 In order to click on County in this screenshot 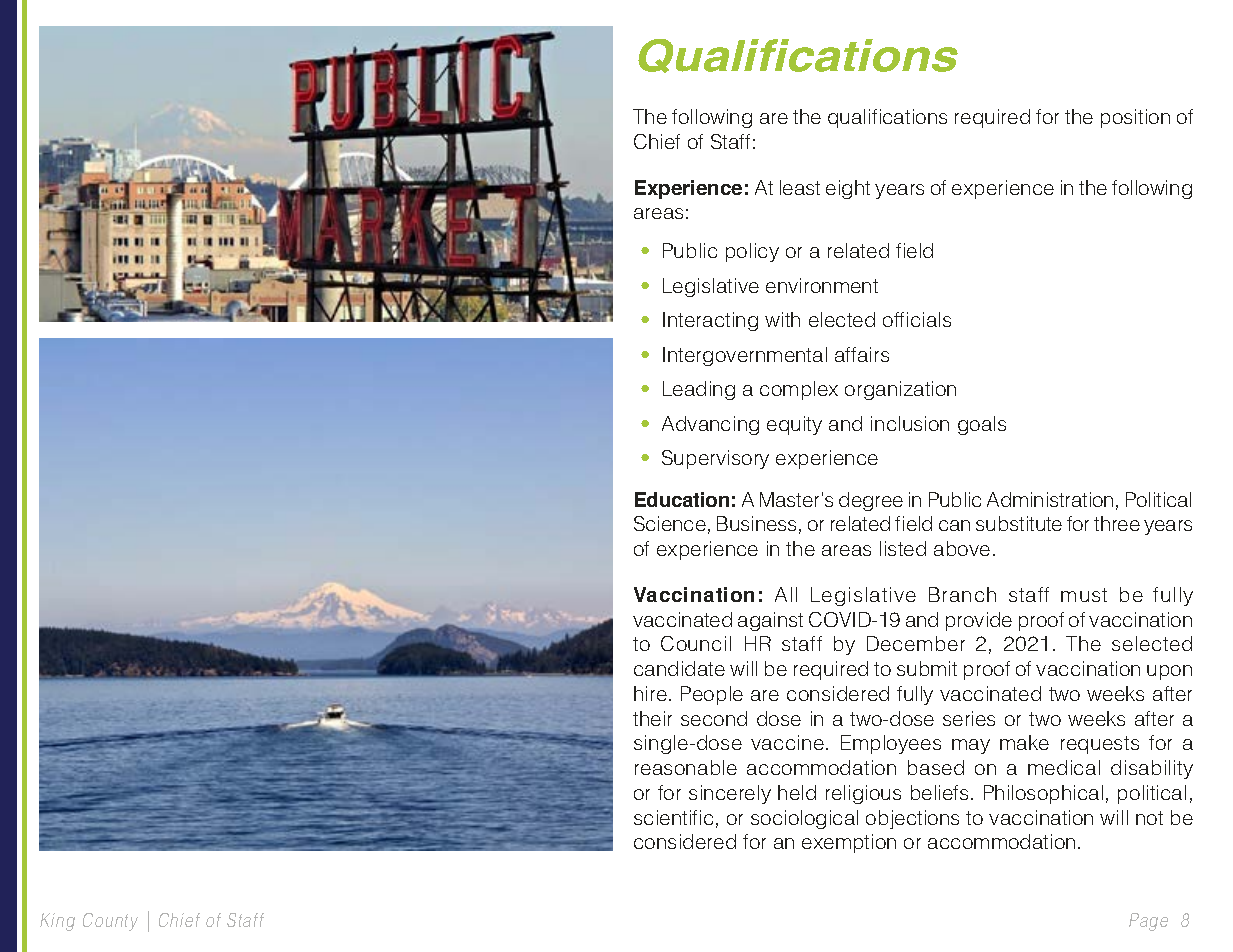, I will do `click(110, 922)`.
